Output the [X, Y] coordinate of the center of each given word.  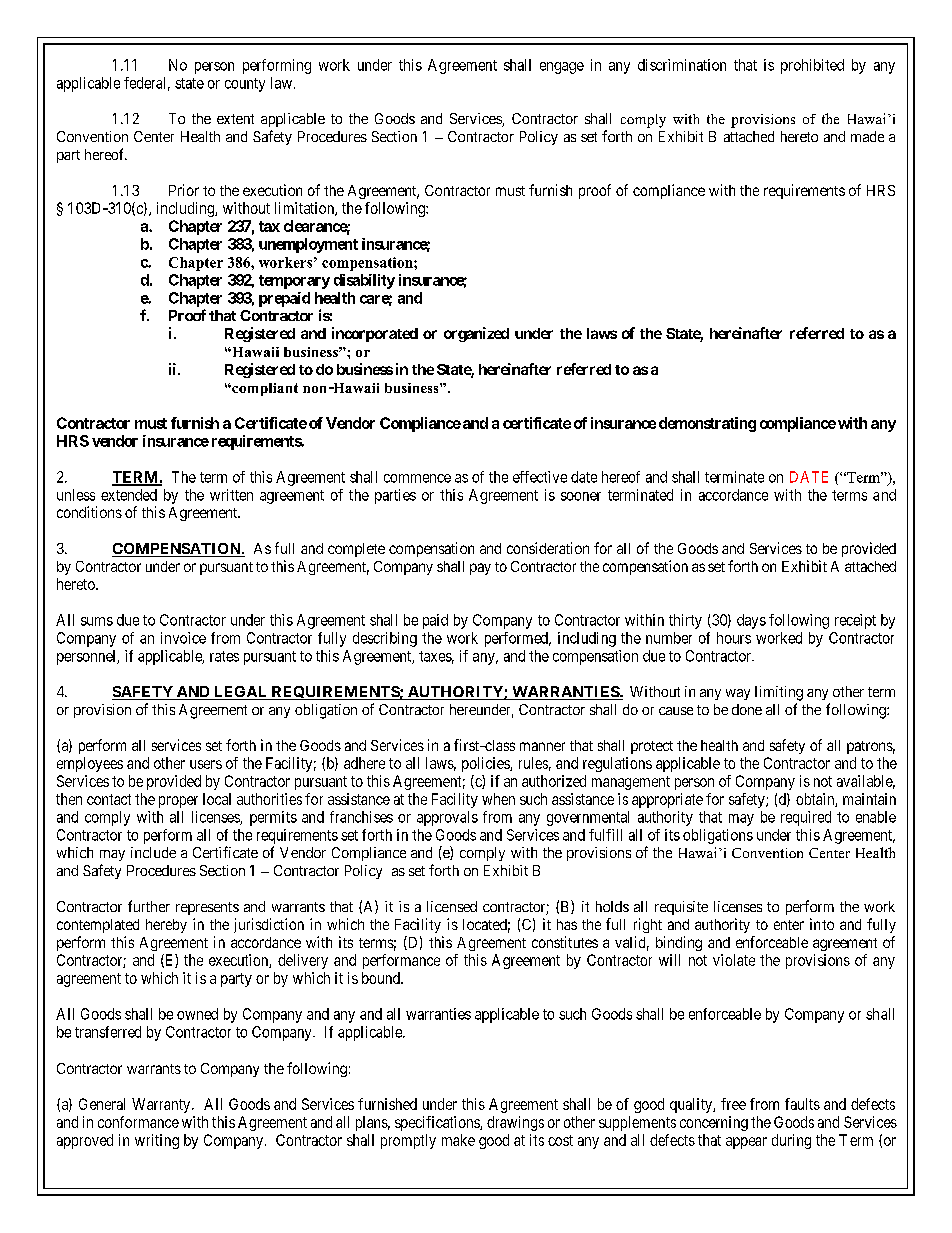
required [806, 818]
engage [562, 68]
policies [486, 764]
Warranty [162, 1105]
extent [235, 119]
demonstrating [707, 424]
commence [417, 478]
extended [129, 495]
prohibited [812, 66]
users [206, 764]
